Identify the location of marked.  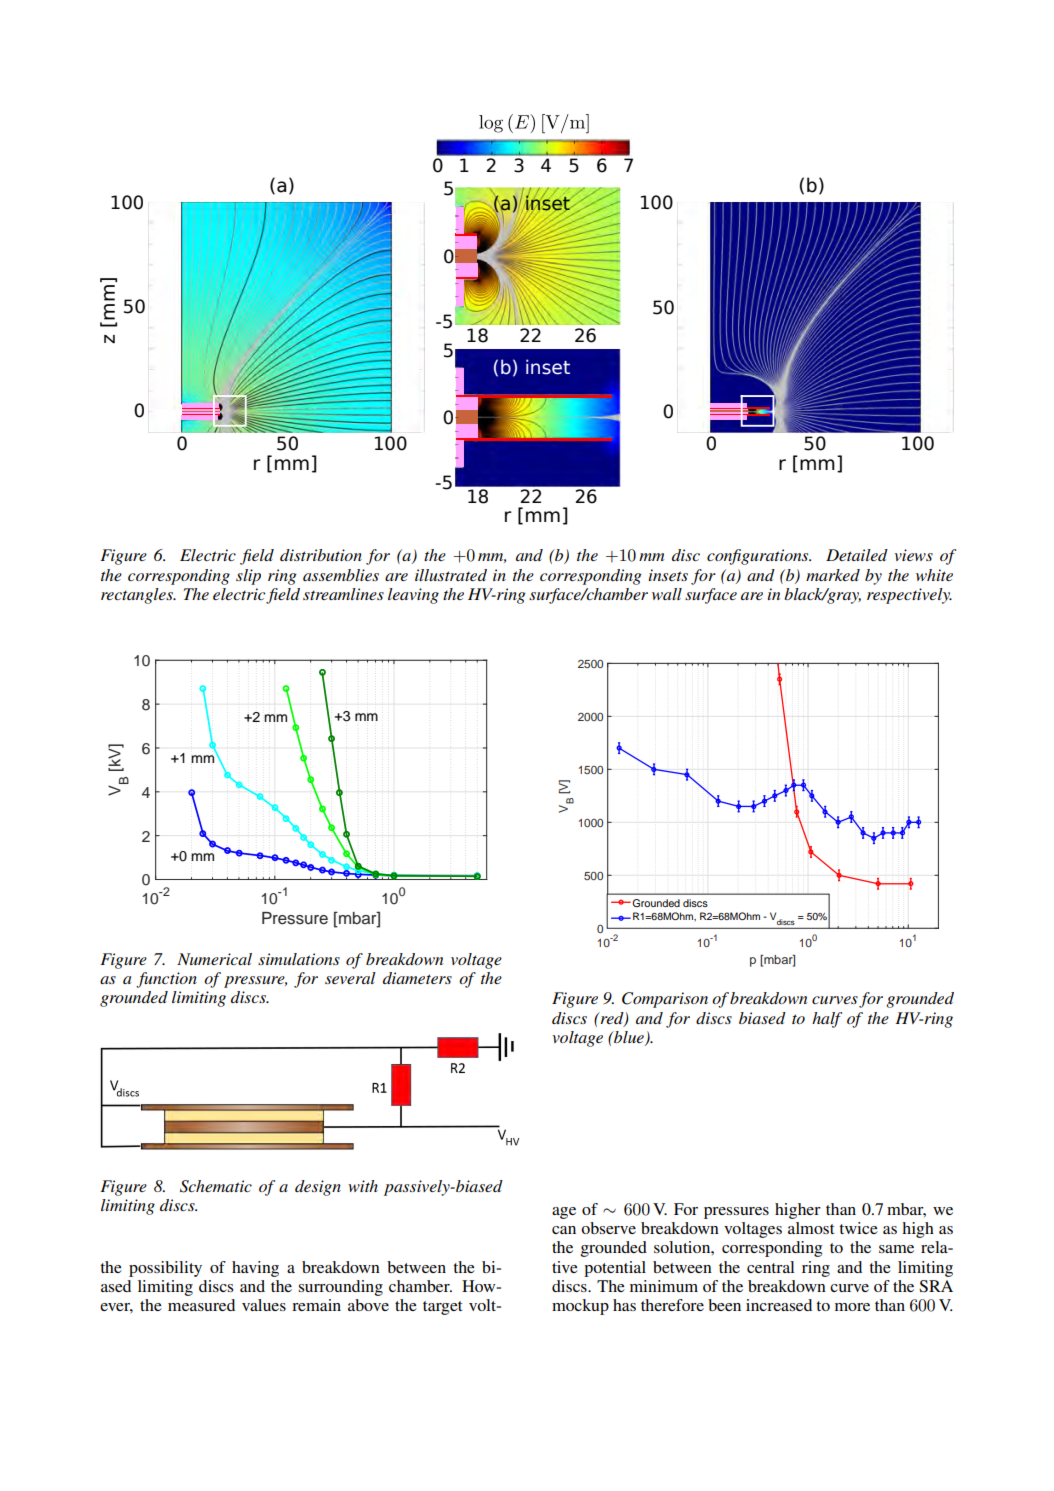
(833, 575).
